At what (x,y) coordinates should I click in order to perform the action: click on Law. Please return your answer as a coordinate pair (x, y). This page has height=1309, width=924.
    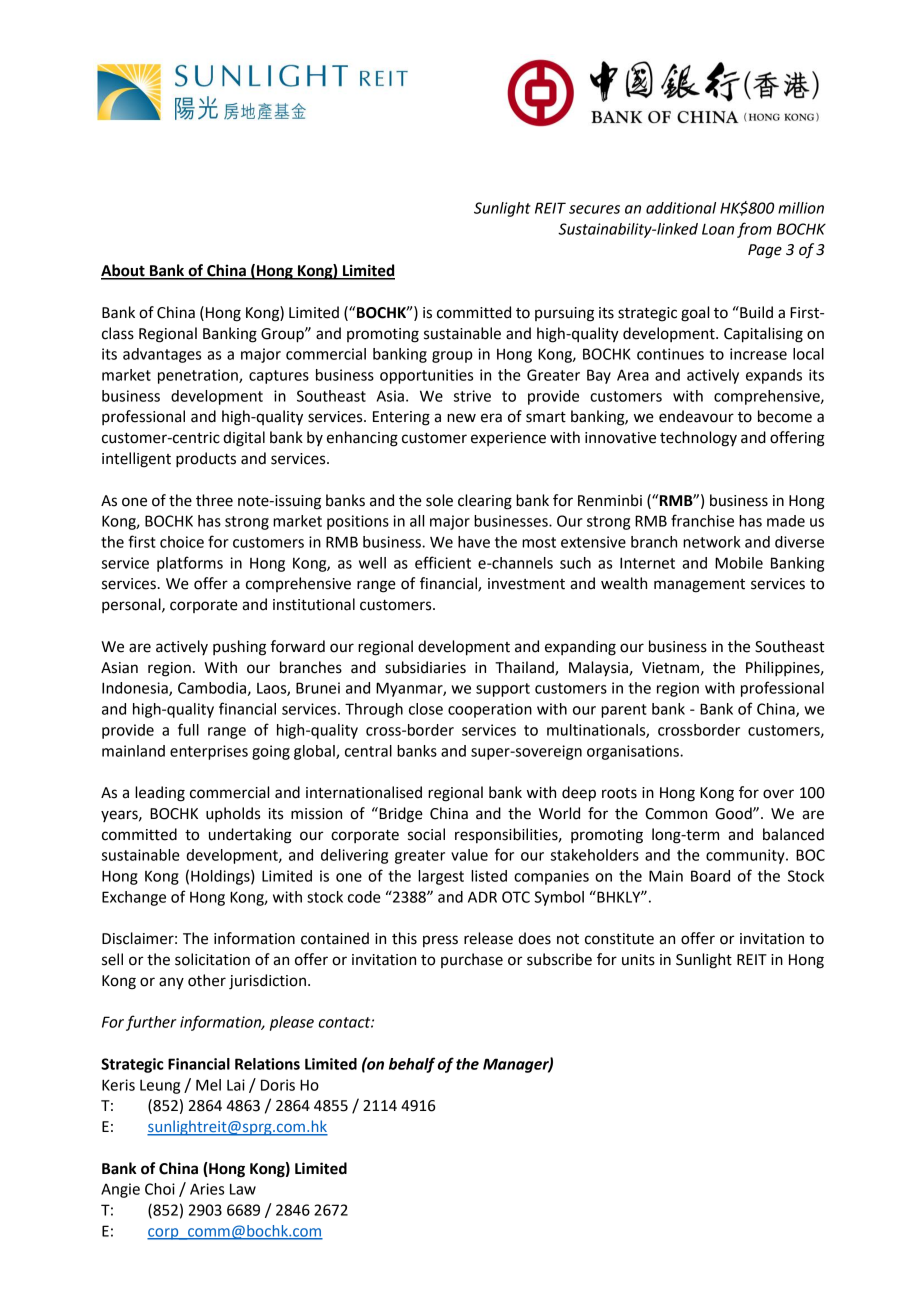
    Looking at the image, I should click on (243, 1189).
